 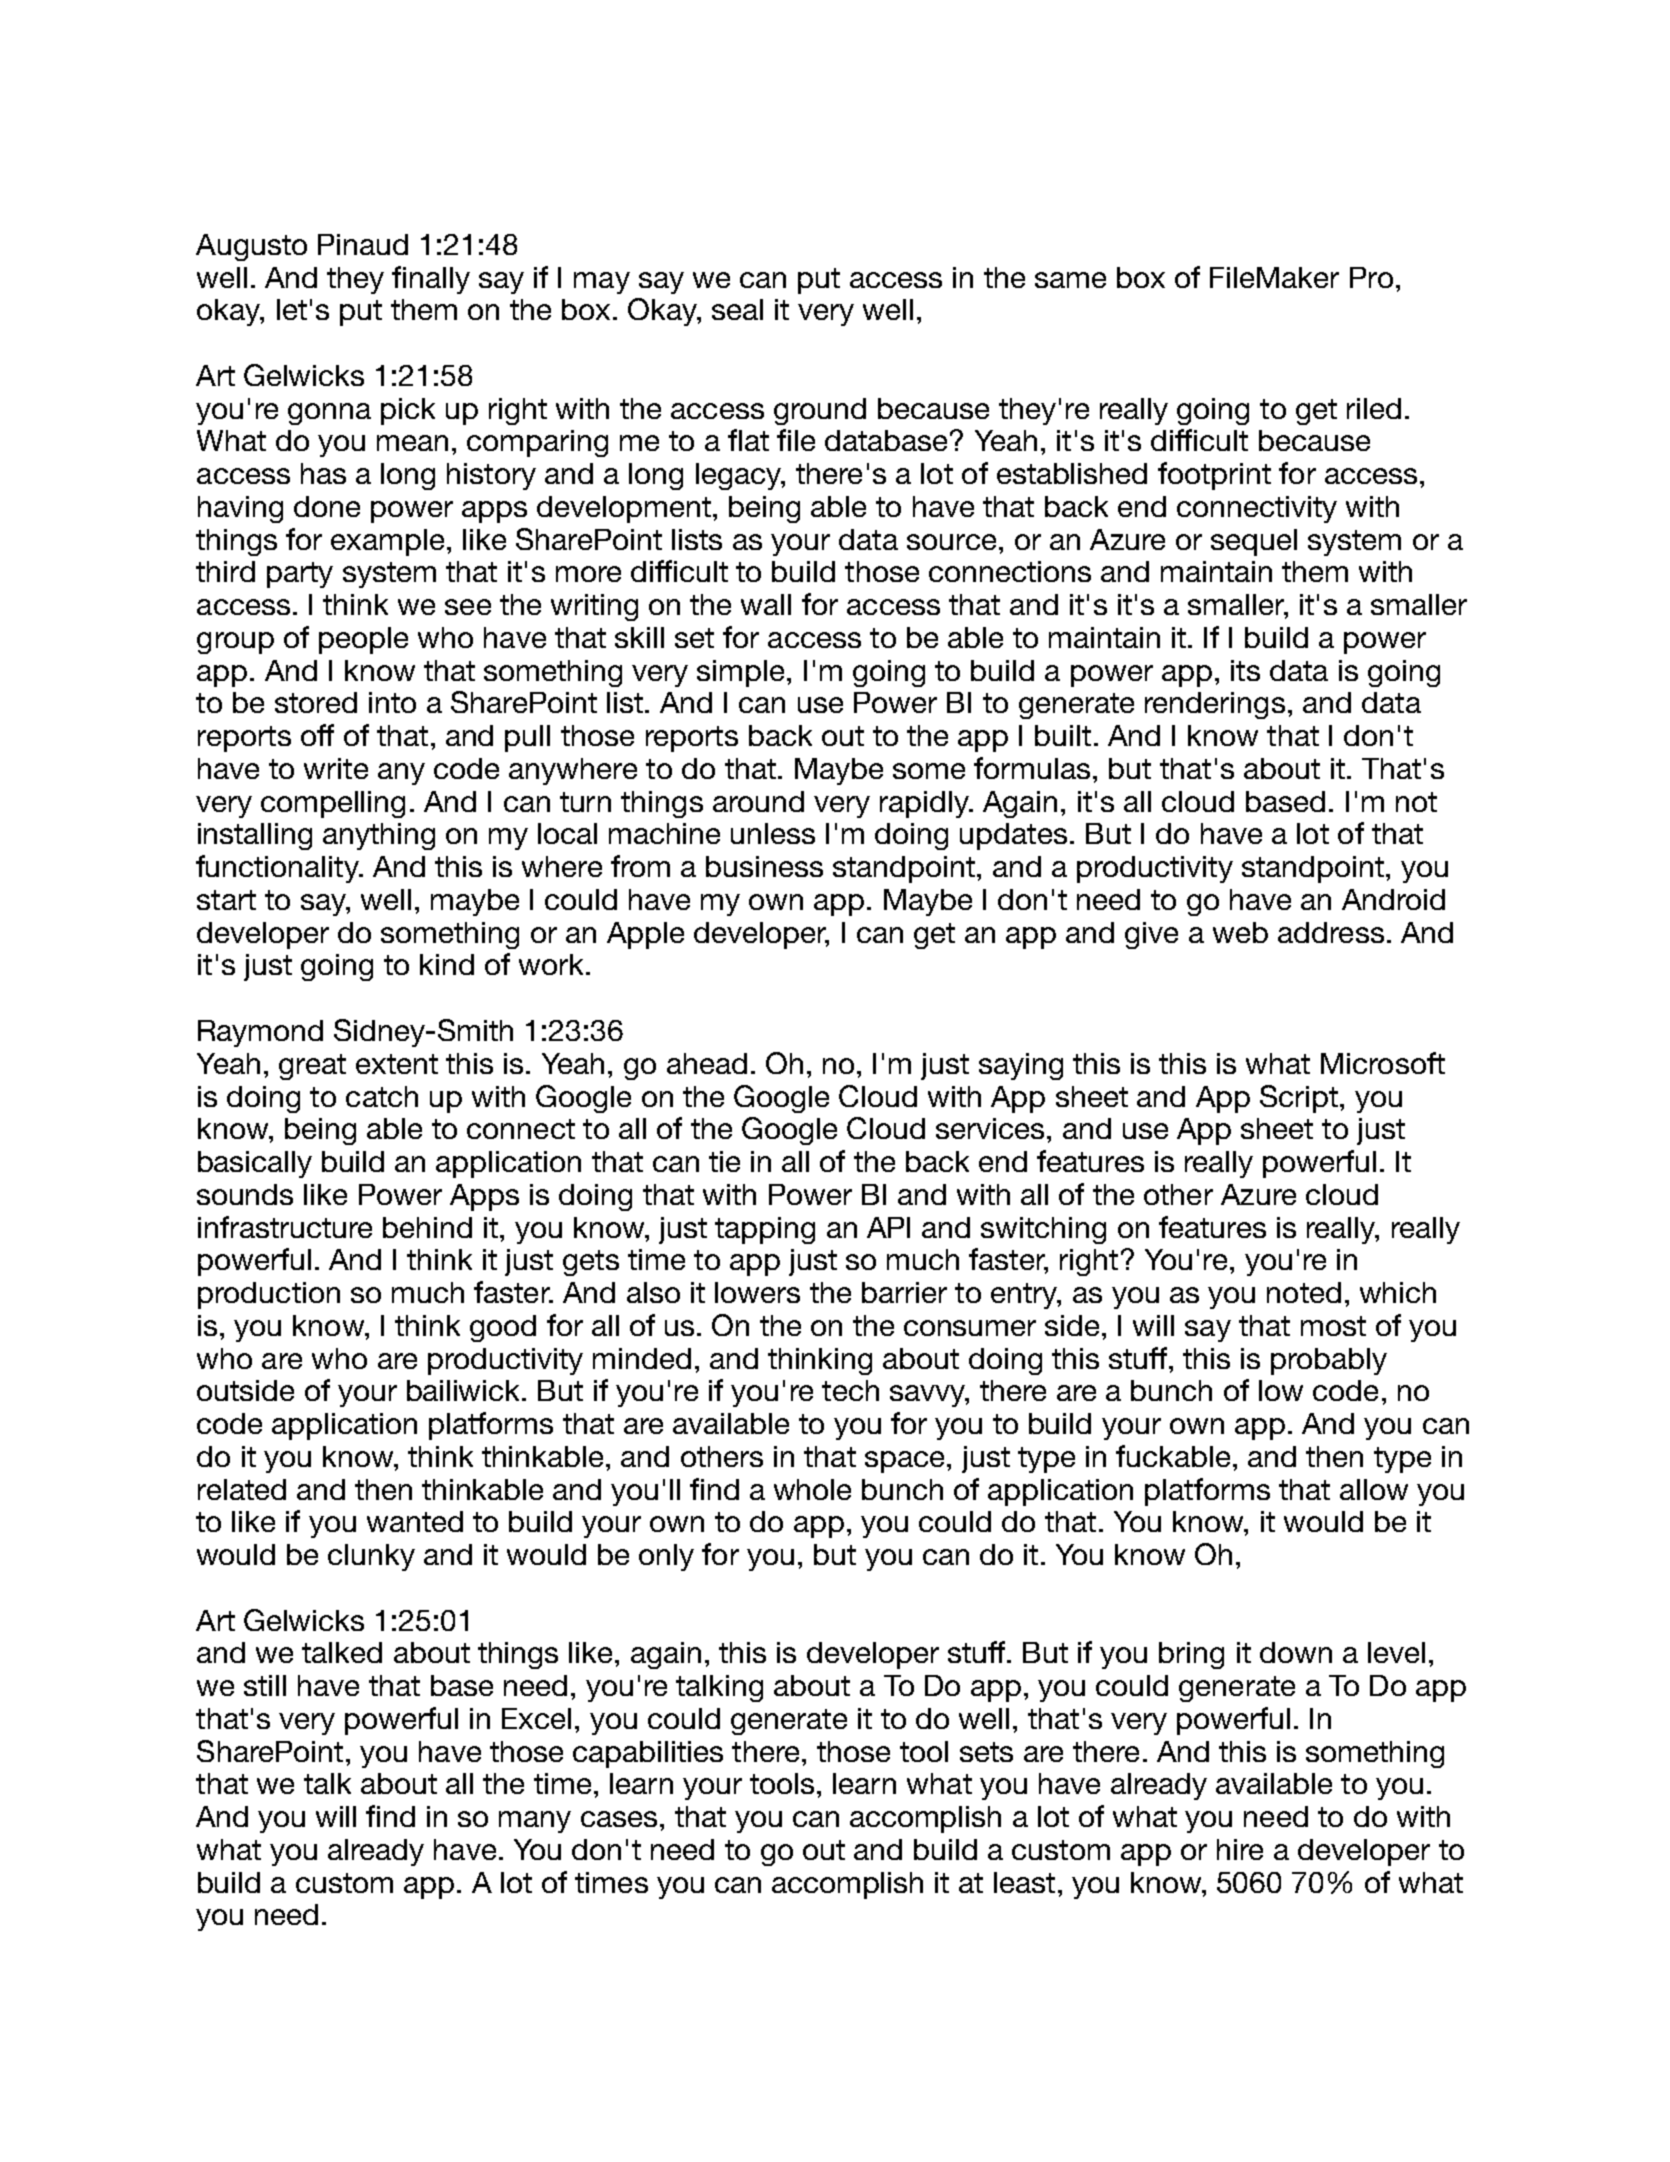 I want to click on noted, so click(x=1304, y=1292).
